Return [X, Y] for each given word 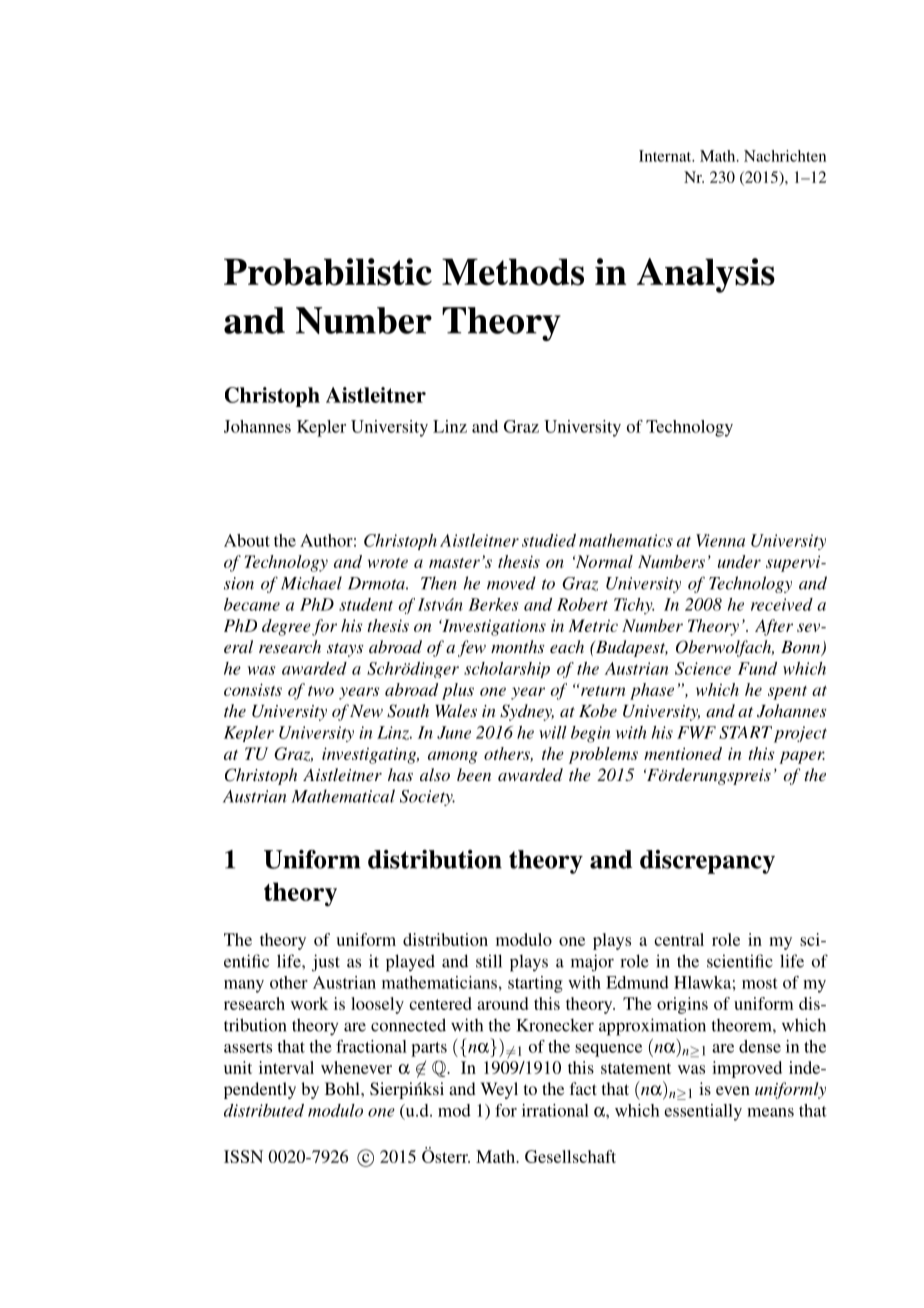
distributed [264, 1110]
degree [286, 627]
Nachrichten [785, 156]
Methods [513, 272]
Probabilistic [328, 272]
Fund [757, 668]
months [517, 646]
